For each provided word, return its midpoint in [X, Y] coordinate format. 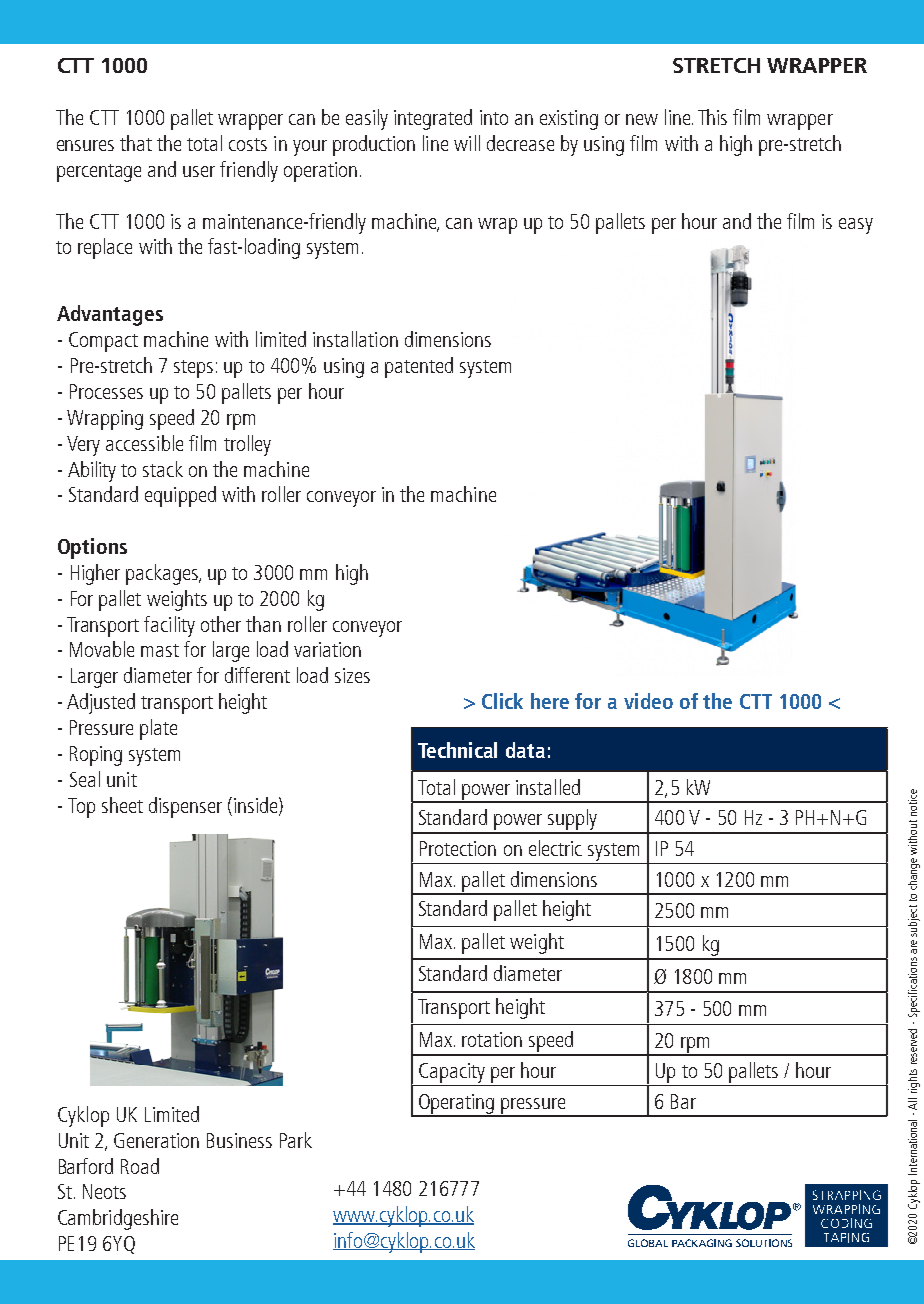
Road [140, 1166]
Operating [457, 1105]
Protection [458, 848]
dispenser [185, 807]
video [648, 701]
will [467, 143]
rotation [492, 1039]
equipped [180, 496]
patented [419, 367]
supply [573, 821]
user [199, 171]
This [712, 117]
